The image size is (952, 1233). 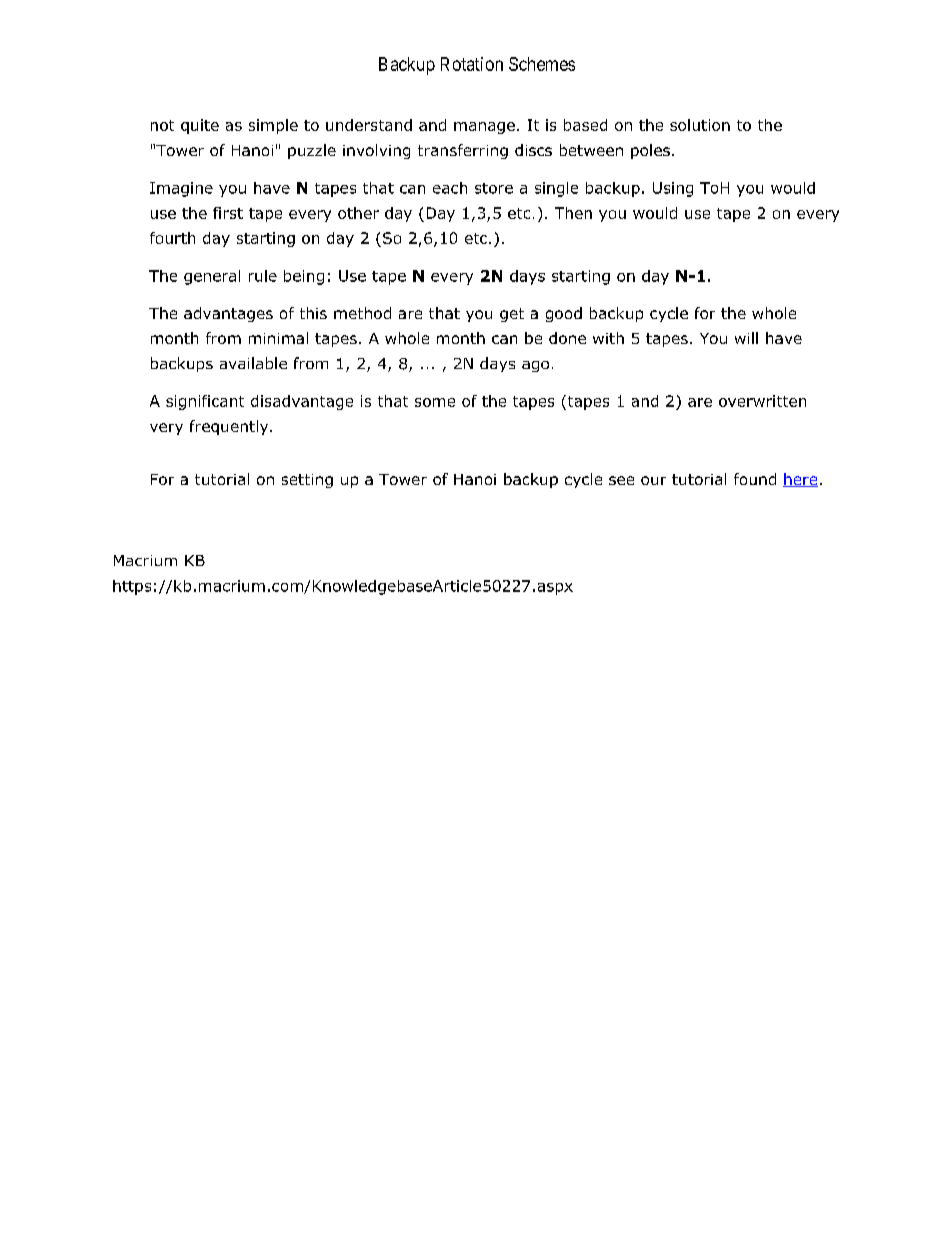 What do you see at coordinates (273, 126) in the document?
I see `simple` at bounding box center [273, 126].
